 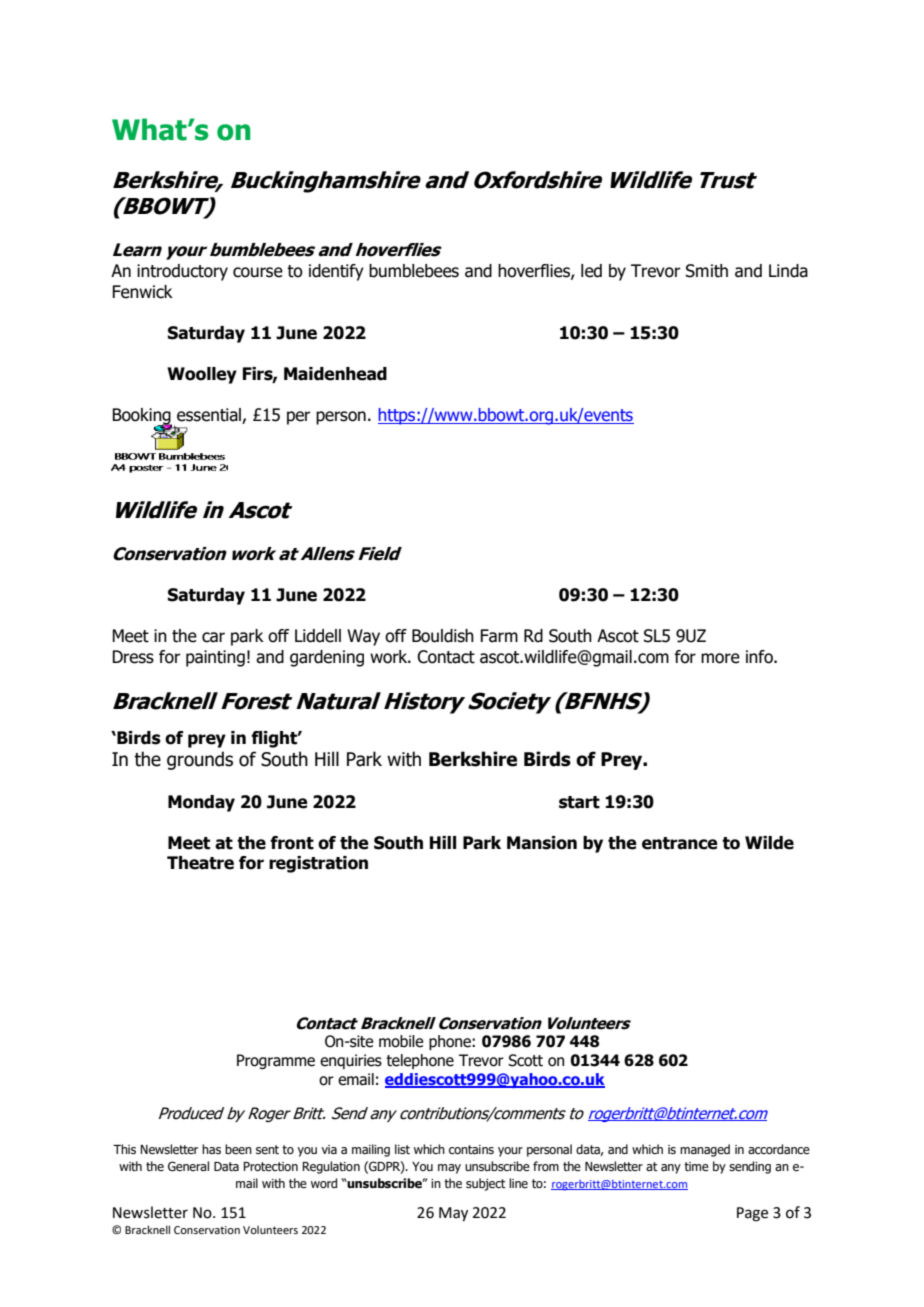 What do you see at coordinates (542, 843) in the screenshot?
I see `Mansion` at bounding box center [542, 843].
